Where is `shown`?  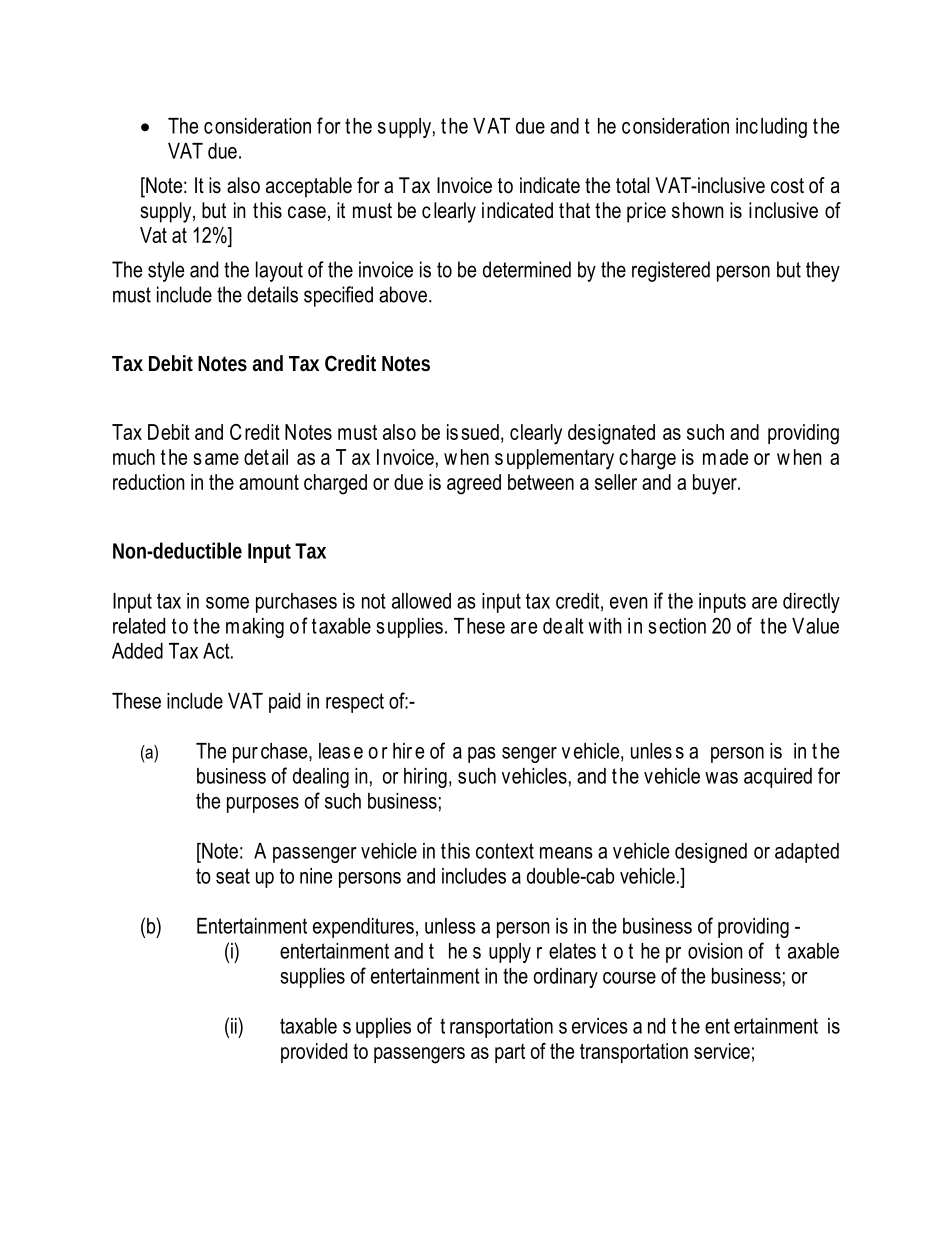
shown is located at coordinates (698, 210).
